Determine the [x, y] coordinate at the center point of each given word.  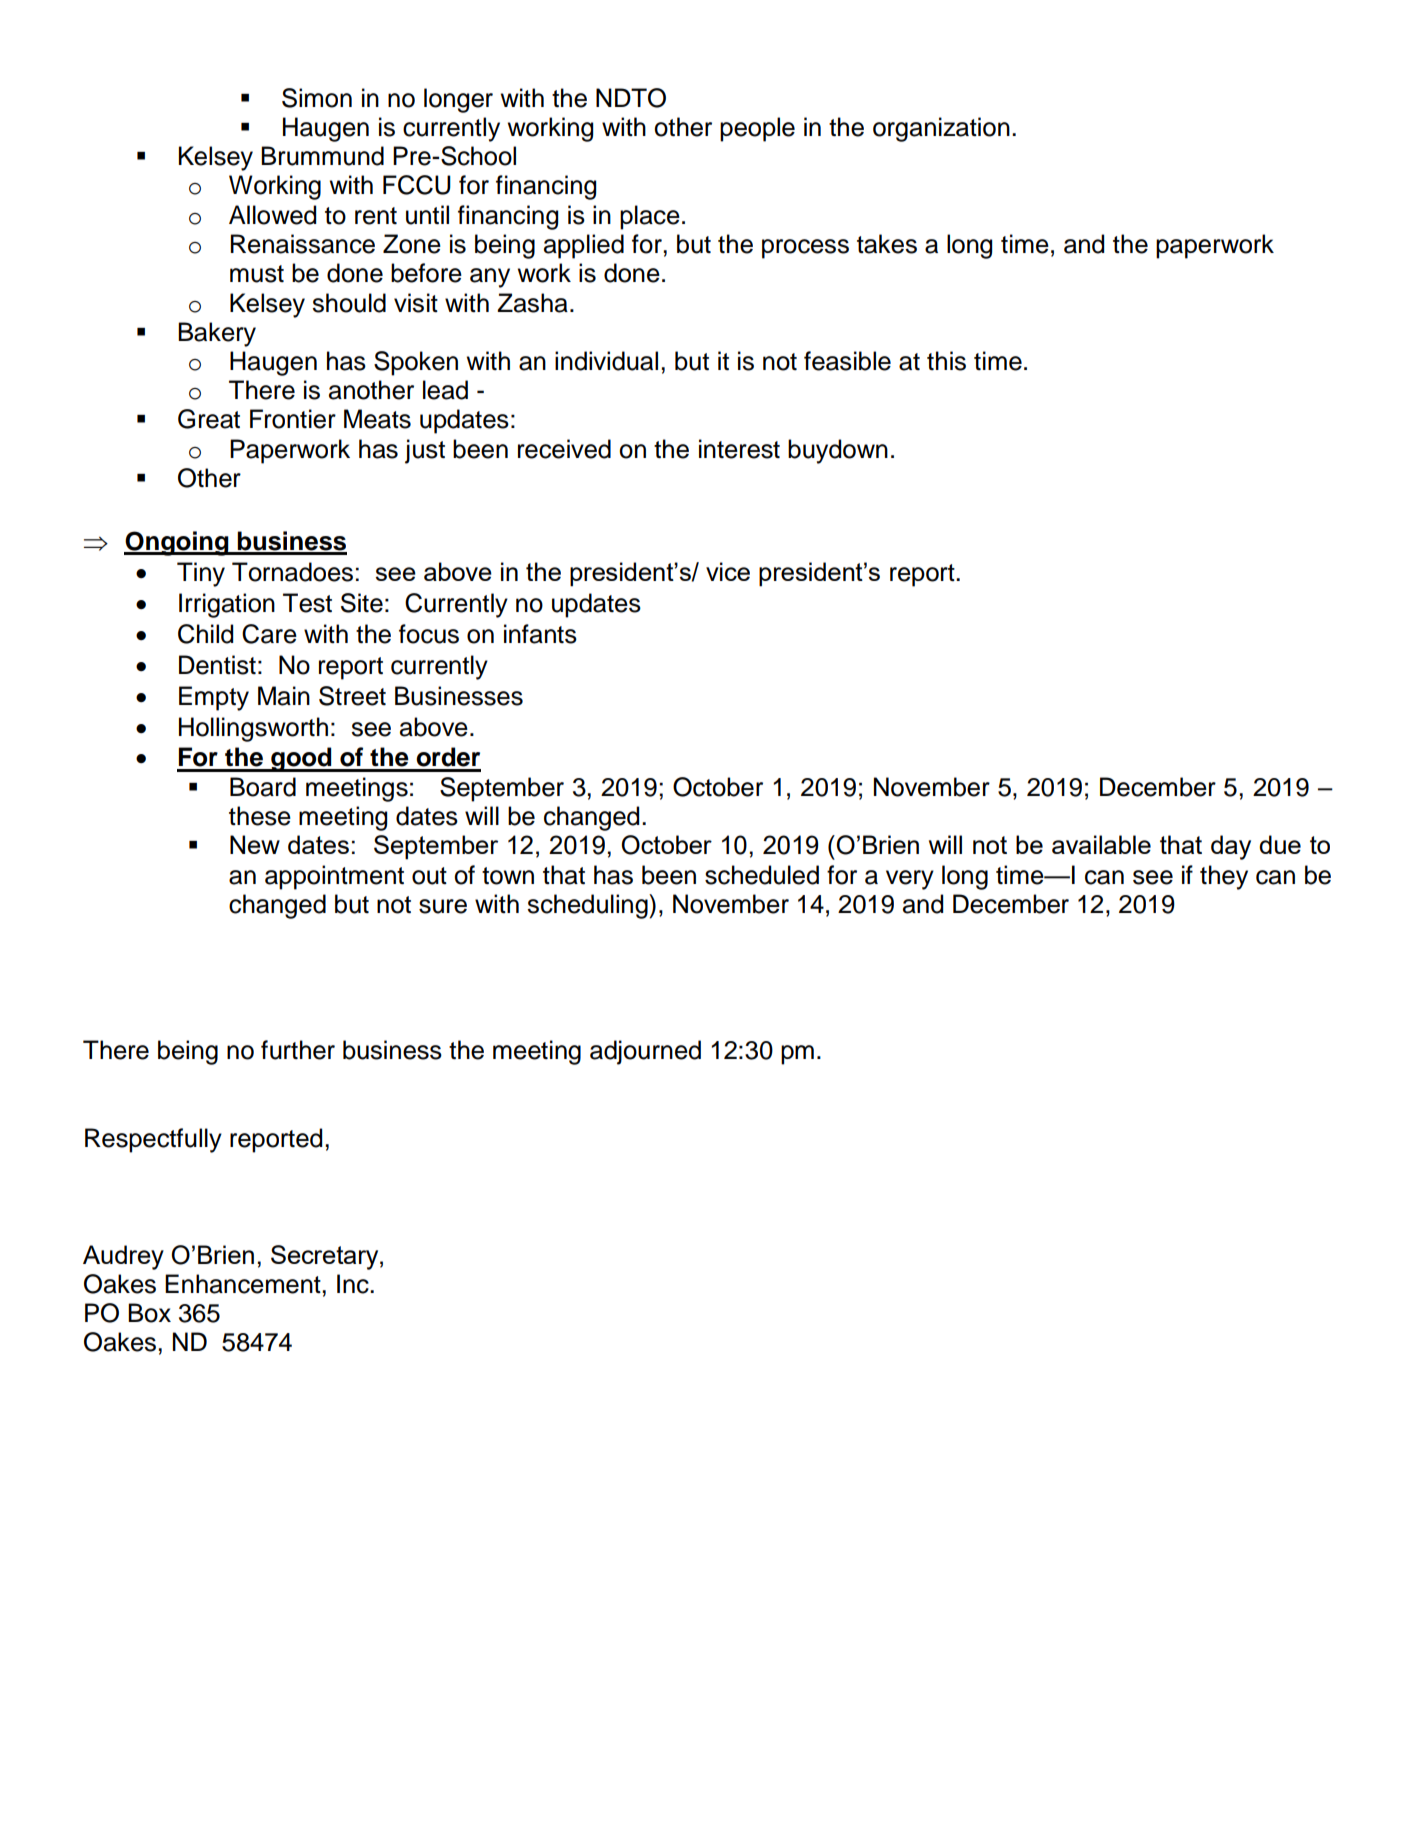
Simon [317, 98]
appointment [334, 877]
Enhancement [244, 1284]
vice [728, 571]
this [946, 361]
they [1224, 877]
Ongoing [177, 543]
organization [941, 129]
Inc [354, 1284]
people [757, 129]
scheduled [762, 875]
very [910, 880]
